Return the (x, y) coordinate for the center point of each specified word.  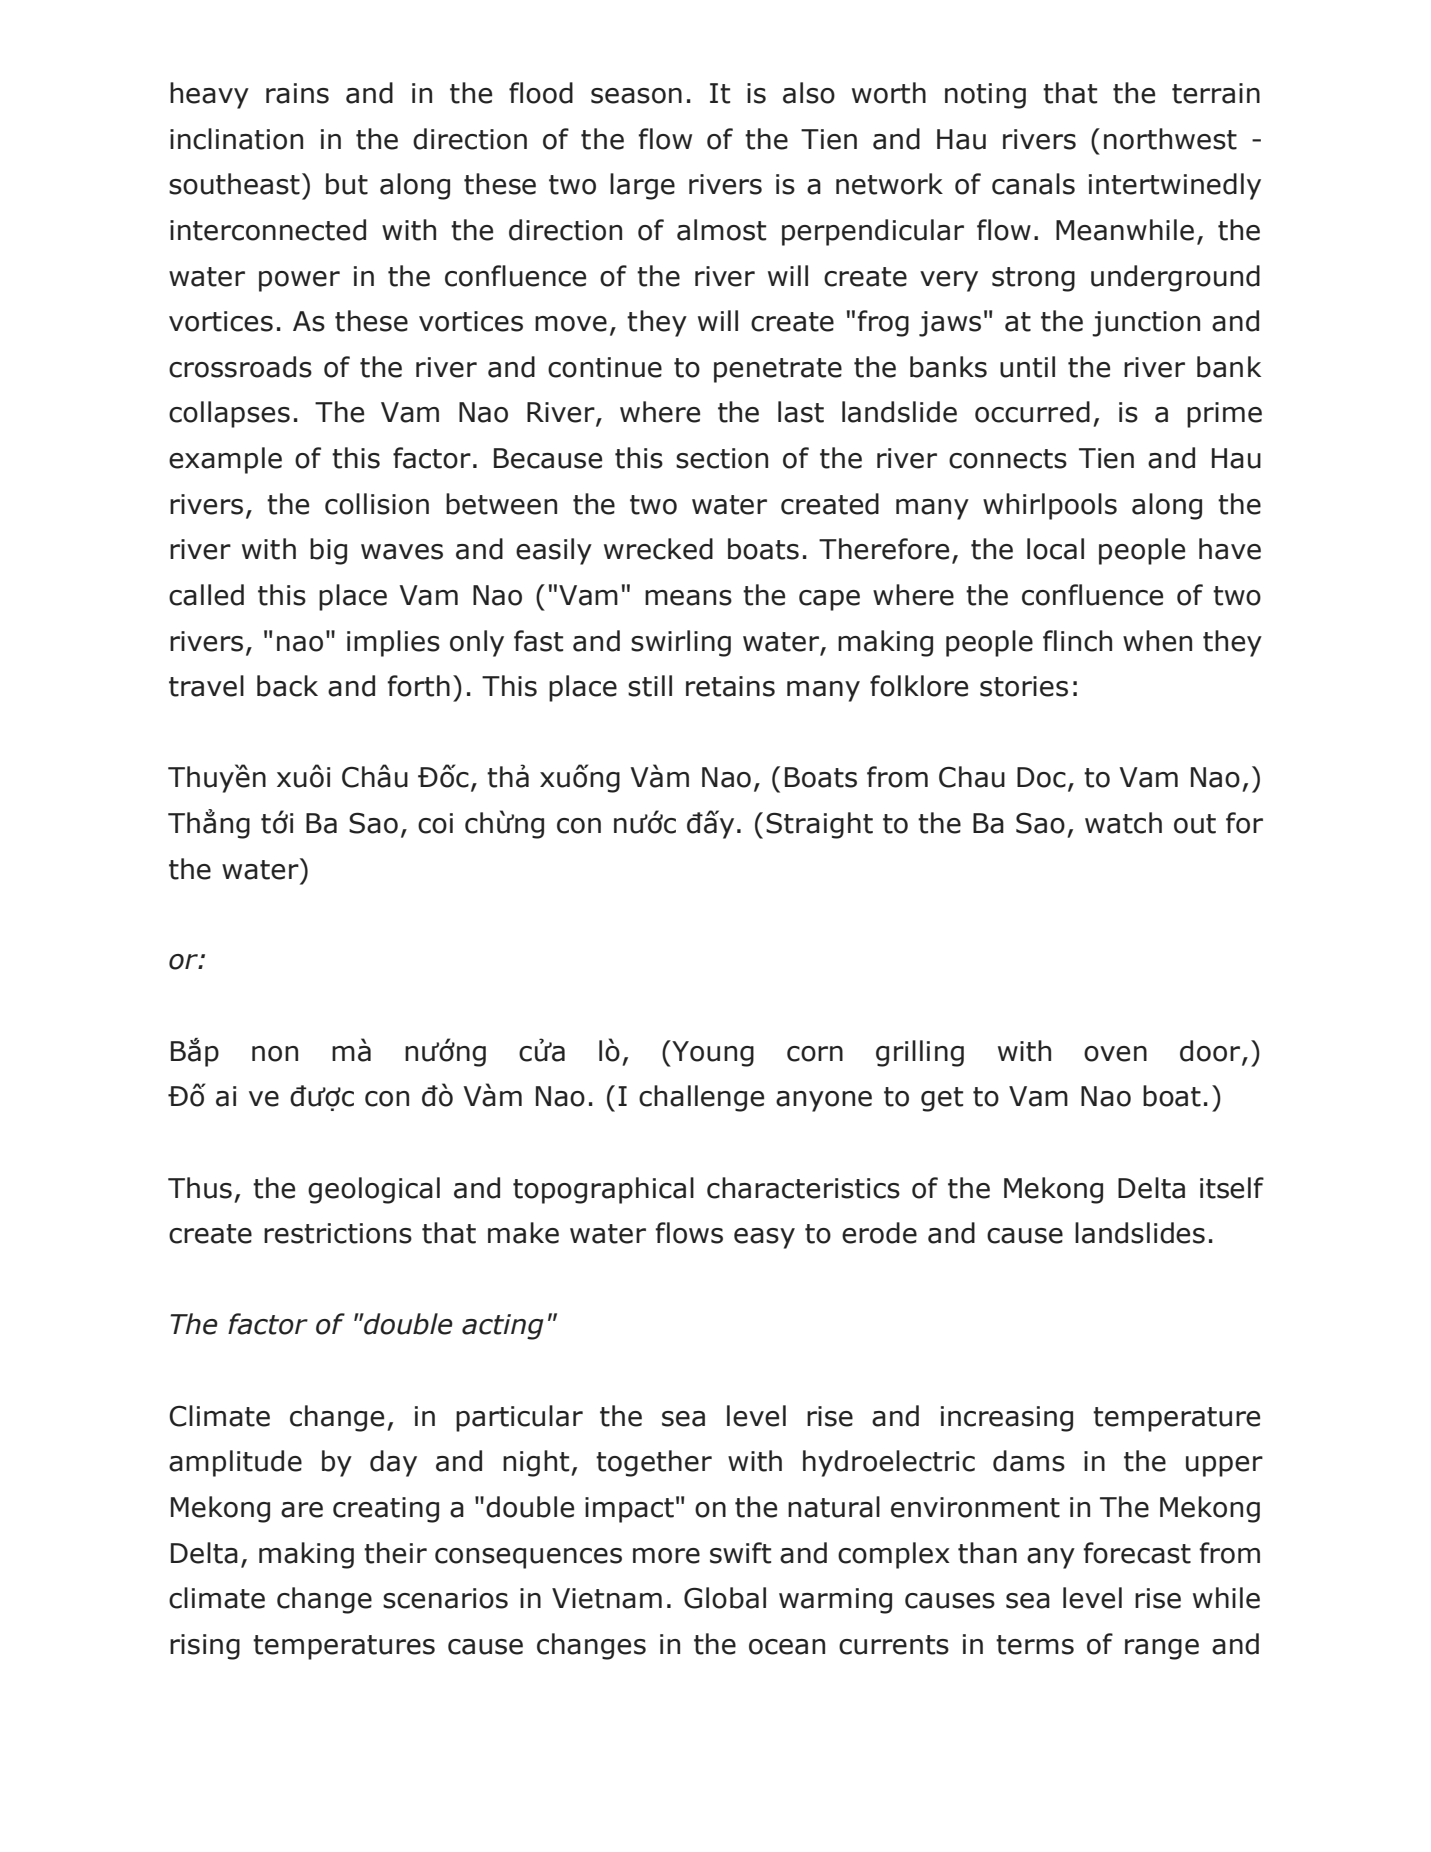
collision (377, 504)
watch (1123, 823)
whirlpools (1050, 506)
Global (725, 1598)
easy (764, 1238)
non (275, 1054)
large (642, 186)
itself (1232, 1188)
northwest (1170, 139)
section (722, 458)
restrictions (338, 1233)
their (395, 1553)
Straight (819, 825)
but (347, 184)
